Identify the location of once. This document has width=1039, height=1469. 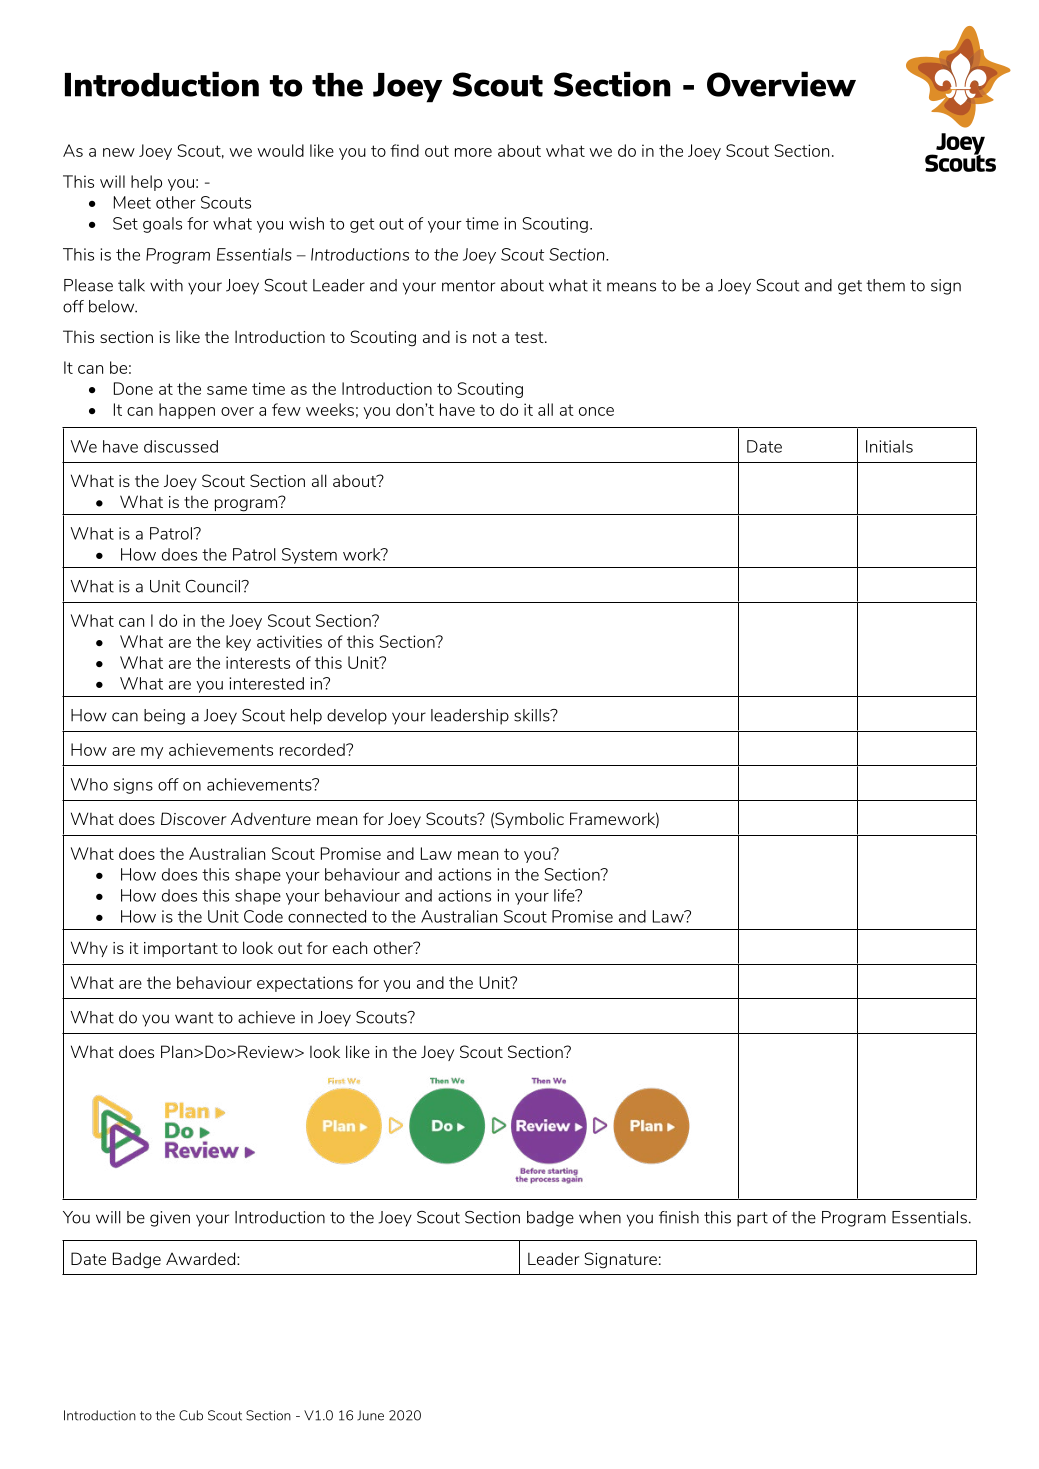
(596, 411).
